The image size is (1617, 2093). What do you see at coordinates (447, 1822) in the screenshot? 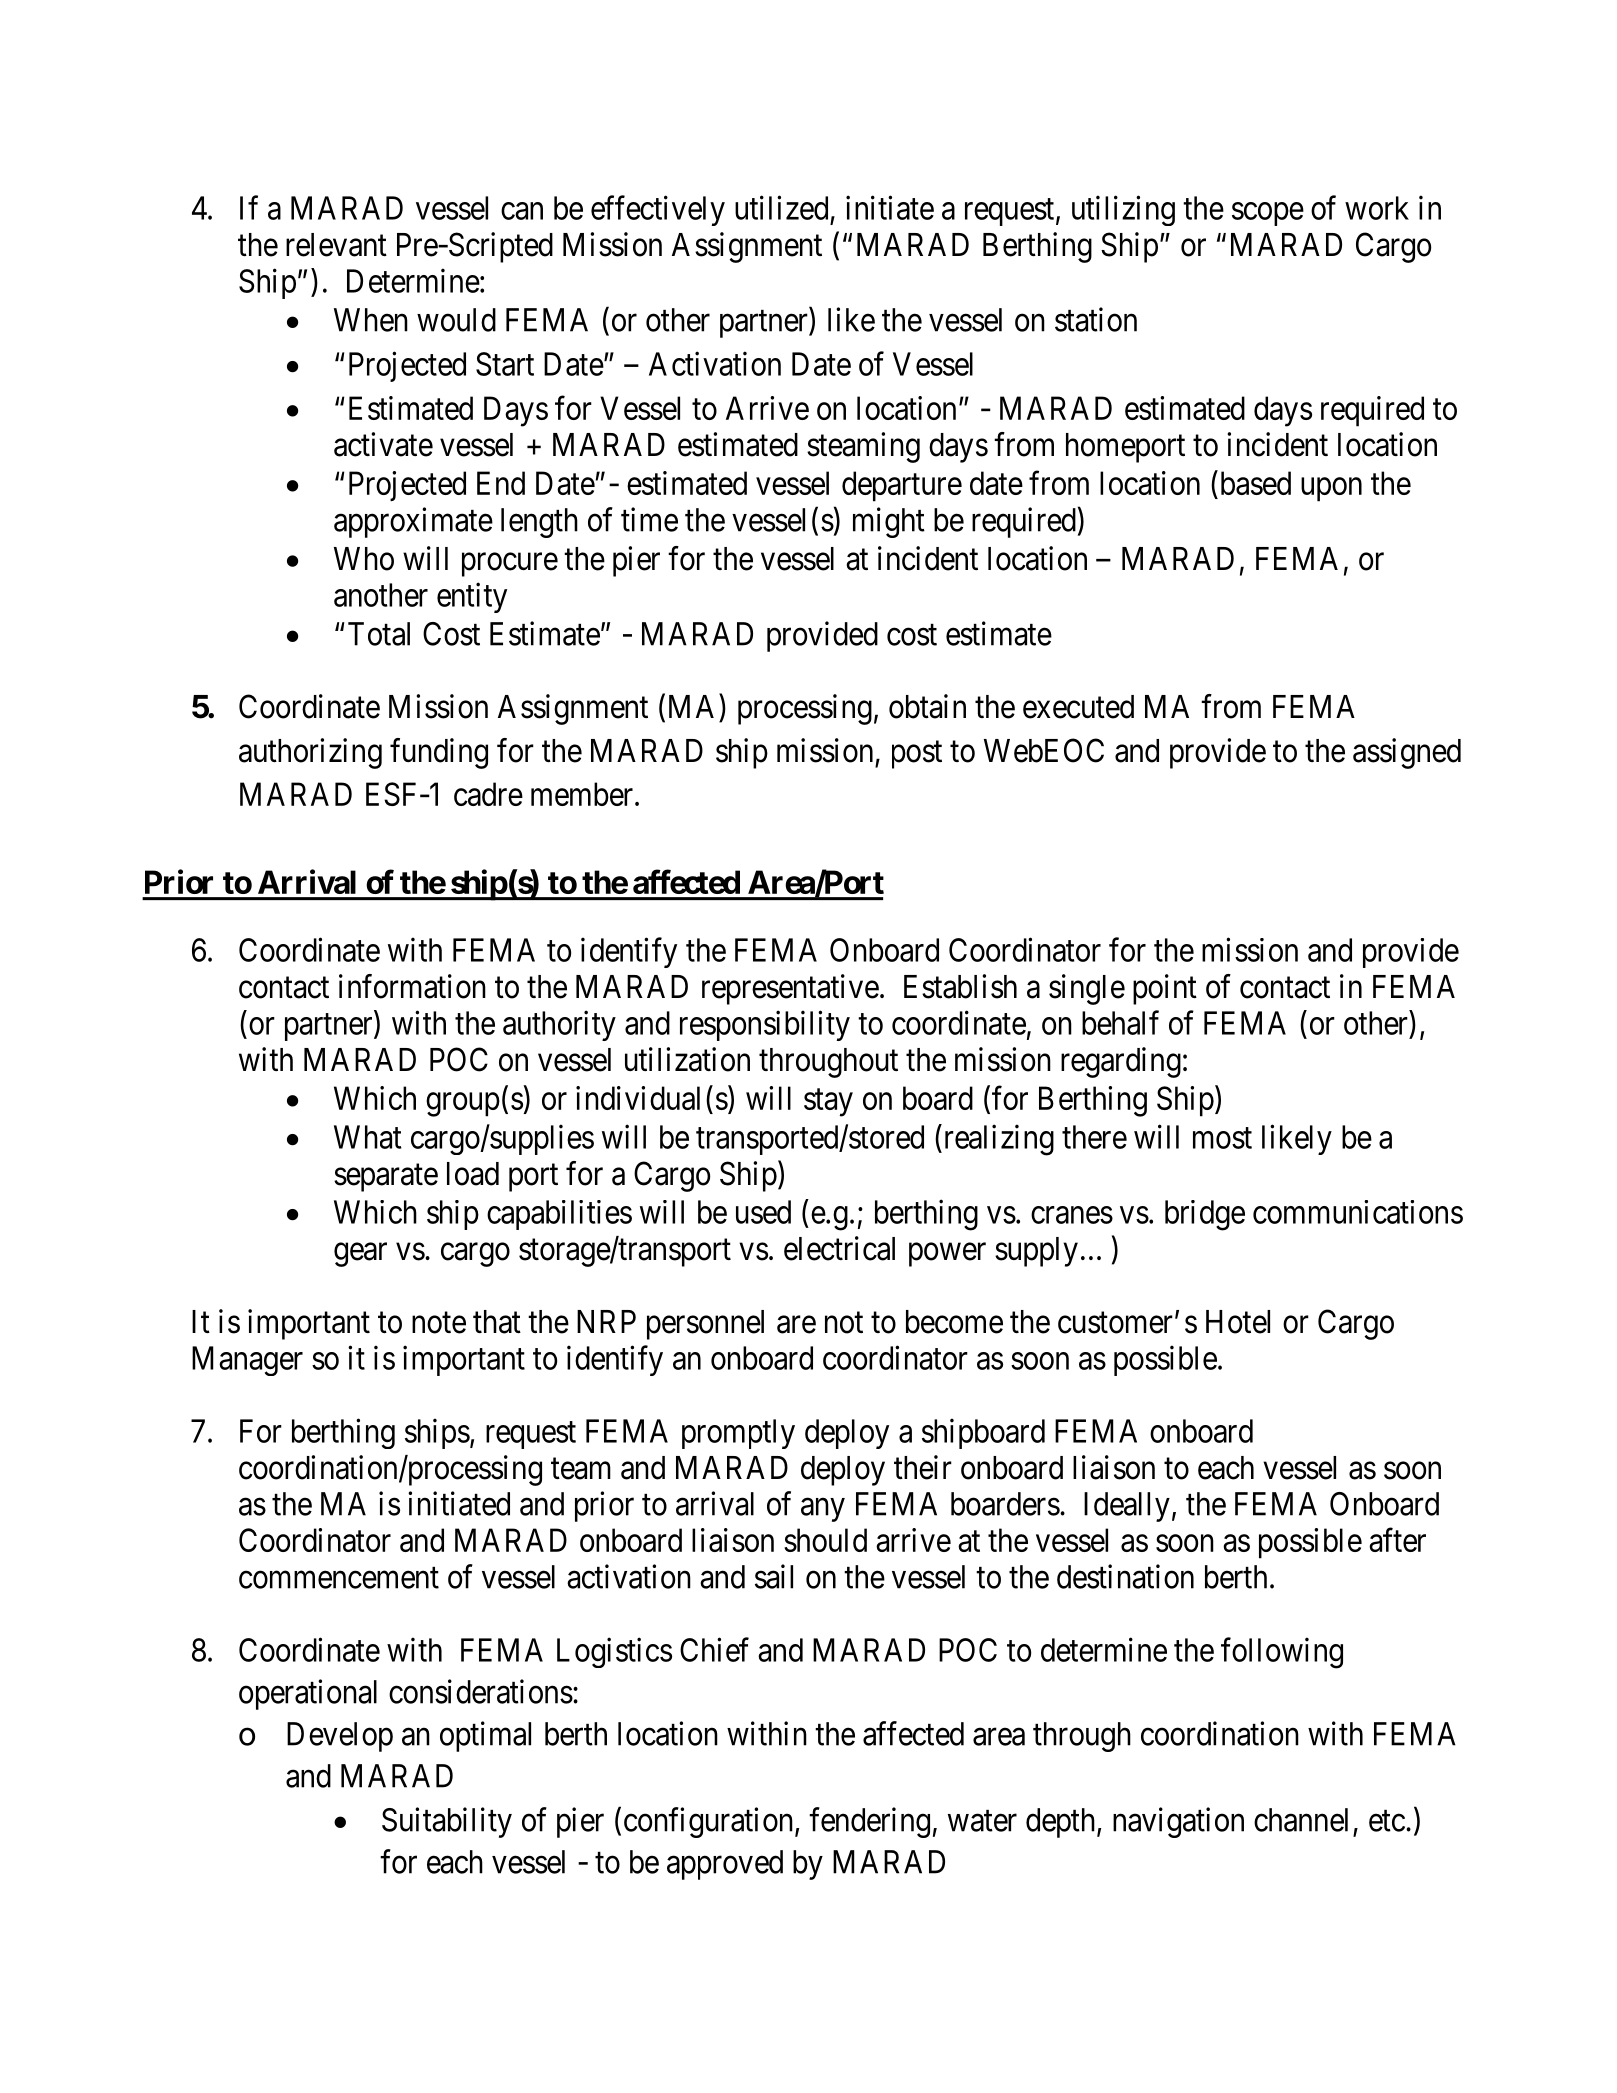
I see `Suitability` at bounding box center [447, 1822].
